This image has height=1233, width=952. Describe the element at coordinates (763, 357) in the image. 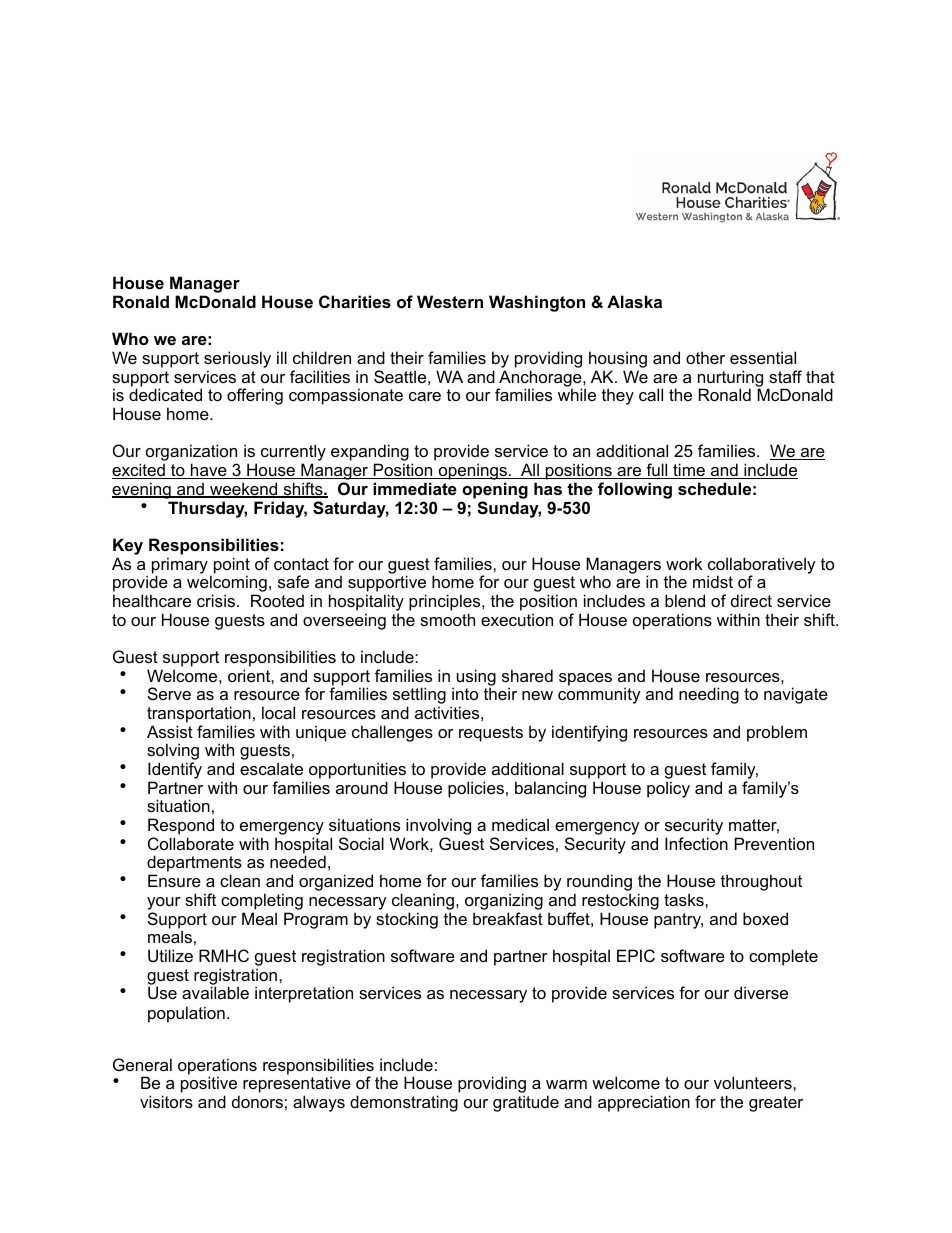

I see `essential` at that location.
